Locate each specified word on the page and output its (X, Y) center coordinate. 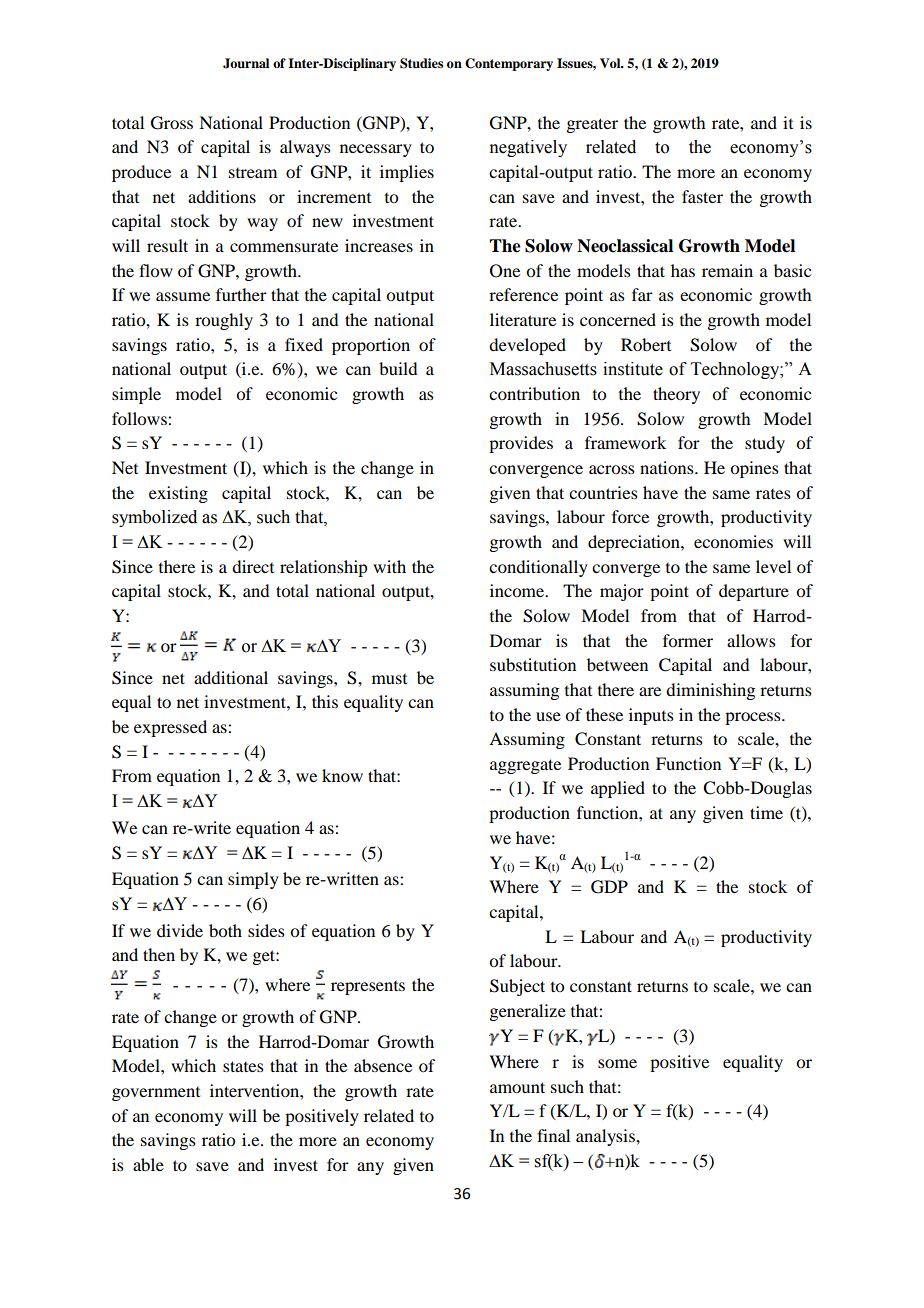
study (765, 444)
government (156, 1094)
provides (521, 444)
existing (178, 494)
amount (517, 1087)
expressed (170, 728)
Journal (246, 63)
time (766, 812)
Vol (611, 63)
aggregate (525, 766)
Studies (421, 63)
